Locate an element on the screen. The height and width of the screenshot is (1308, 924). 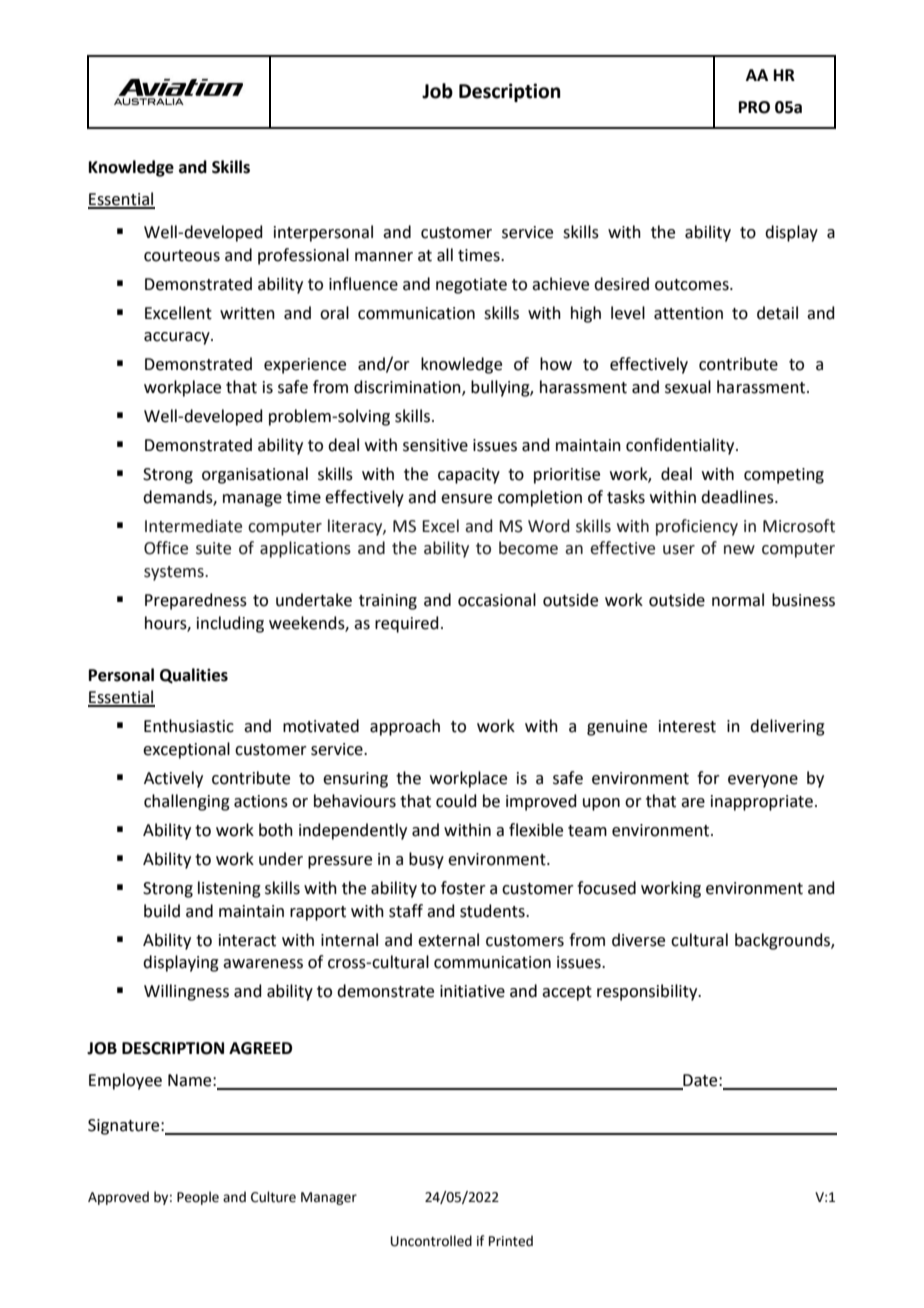
Printed is located at coordinates (511, 1241).
